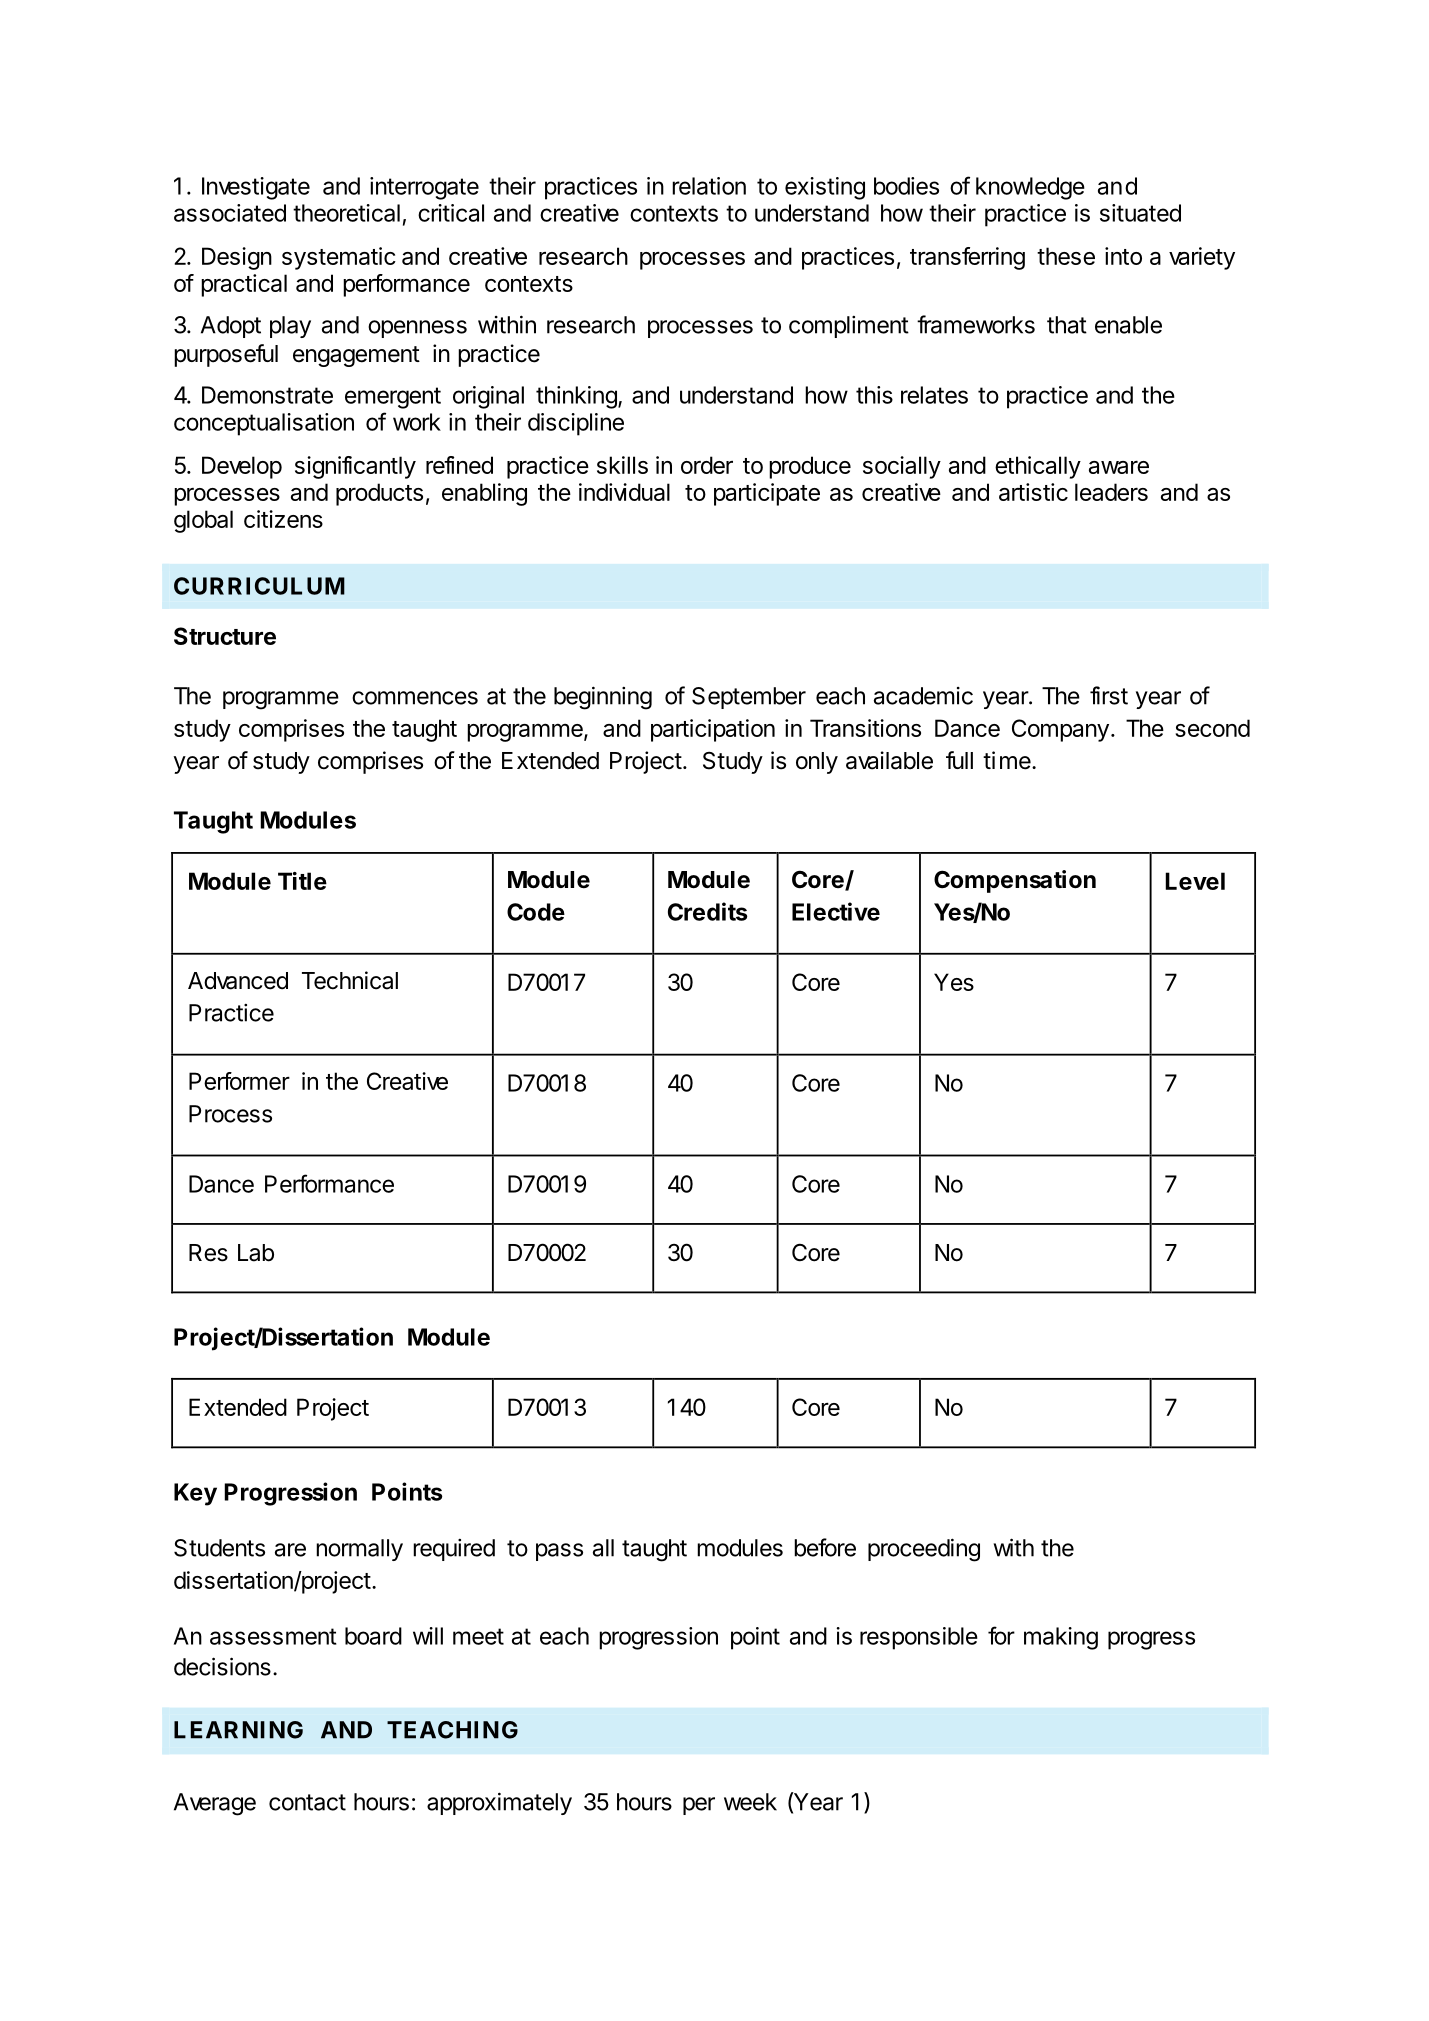 The width and height of the screenshot is (1429, 2021). I want to click on systematic, so click(339, 258).
